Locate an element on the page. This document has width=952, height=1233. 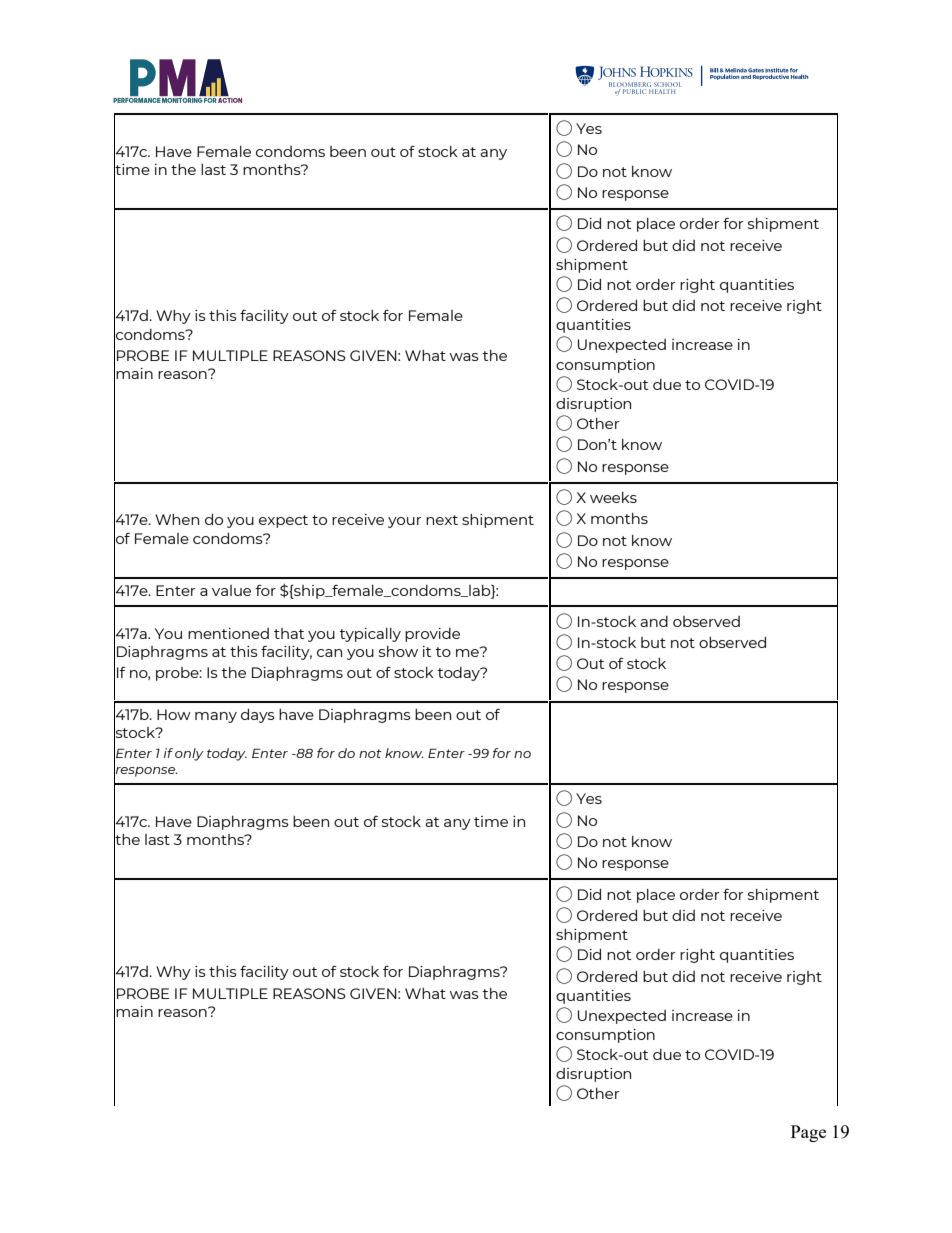
When is located at coordinates (177, 519).
